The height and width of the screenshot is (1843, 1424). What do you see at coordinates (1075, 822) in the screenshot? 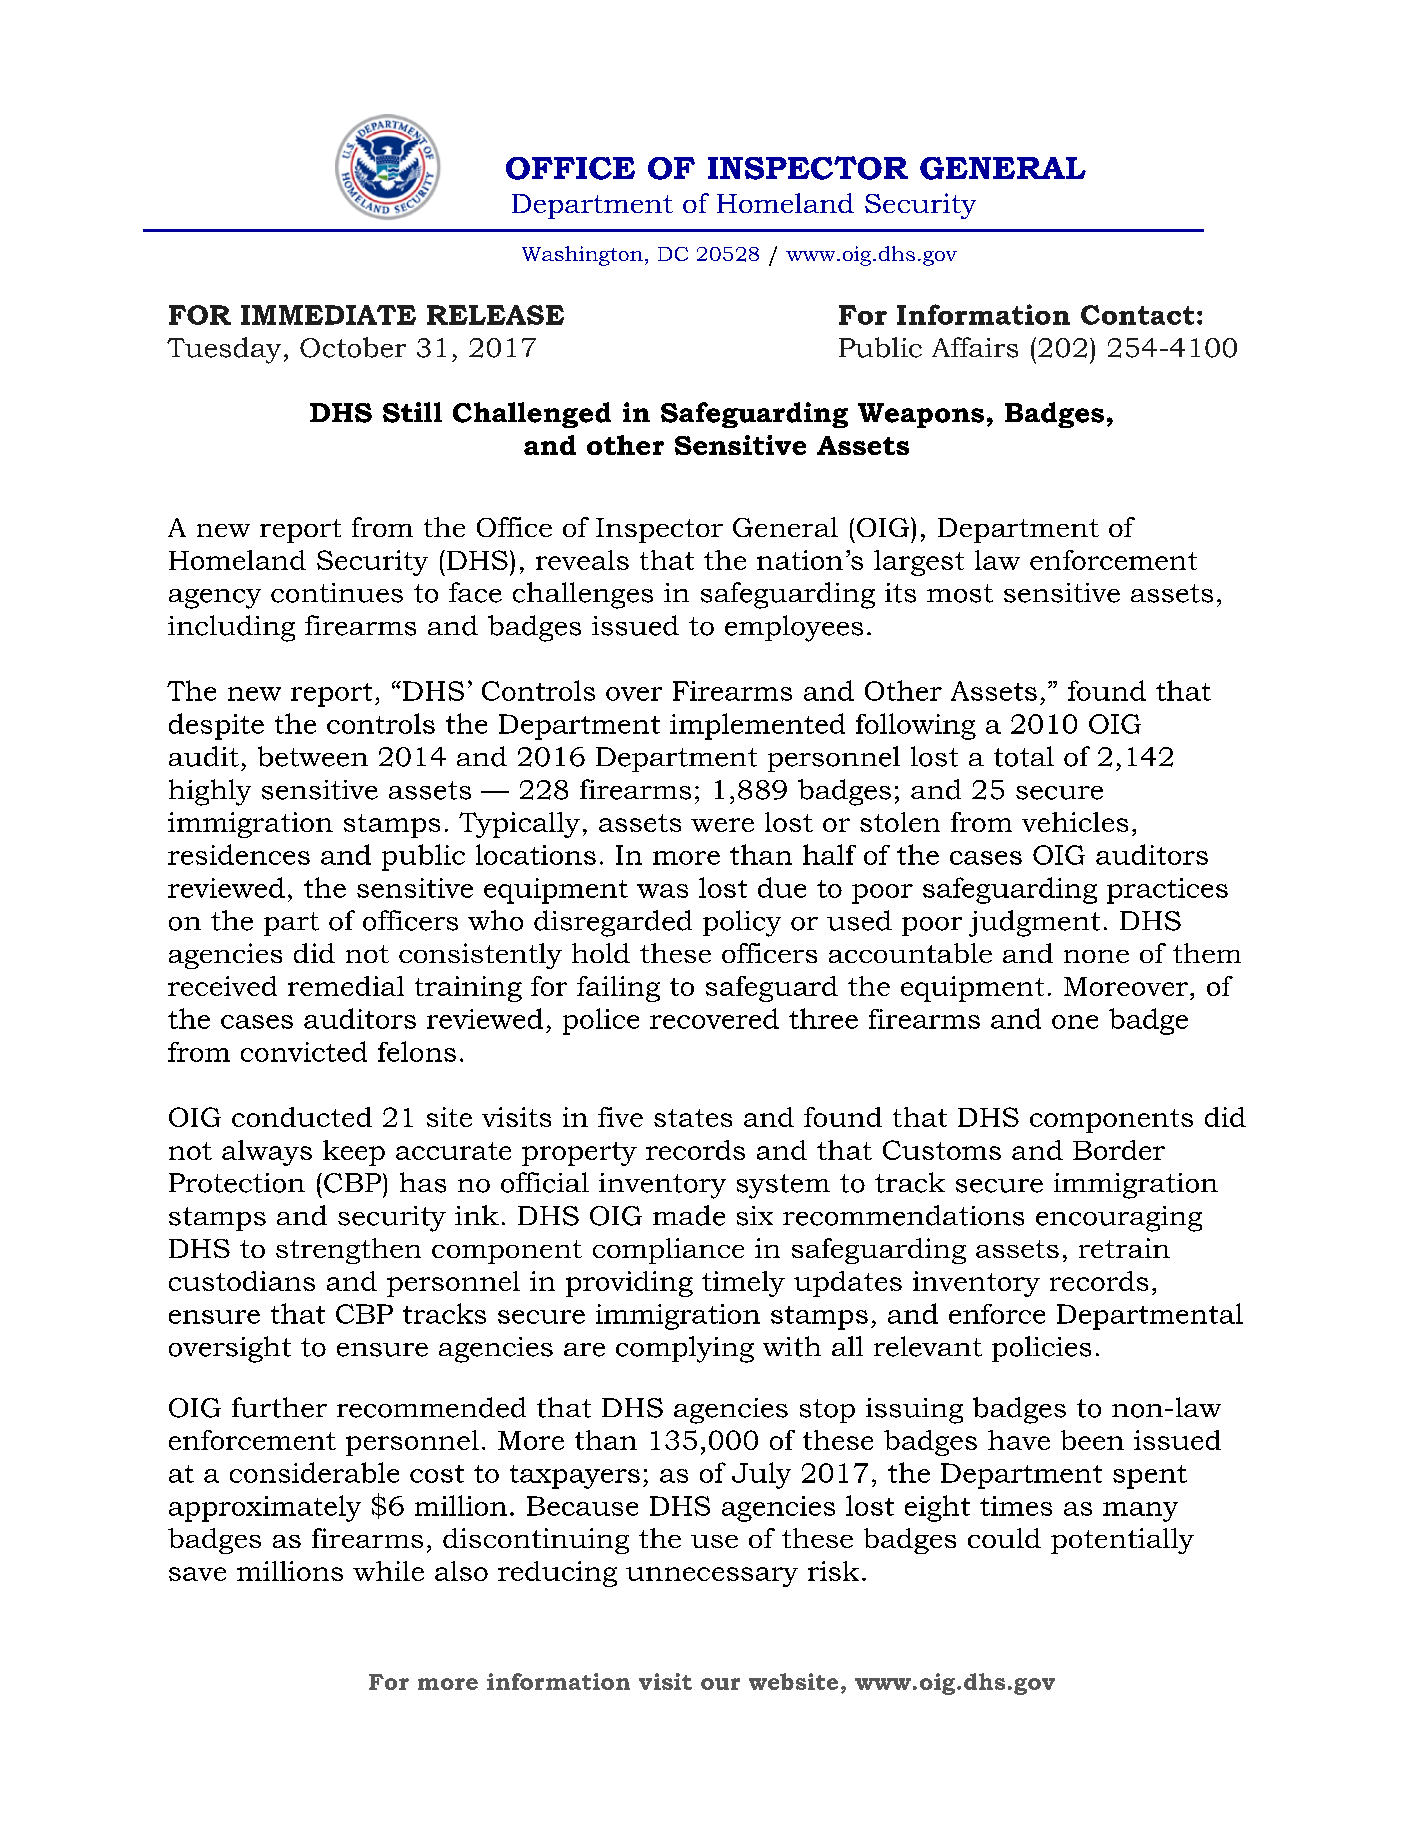
I see `vehicles` at bounding box center [1075, 822].
